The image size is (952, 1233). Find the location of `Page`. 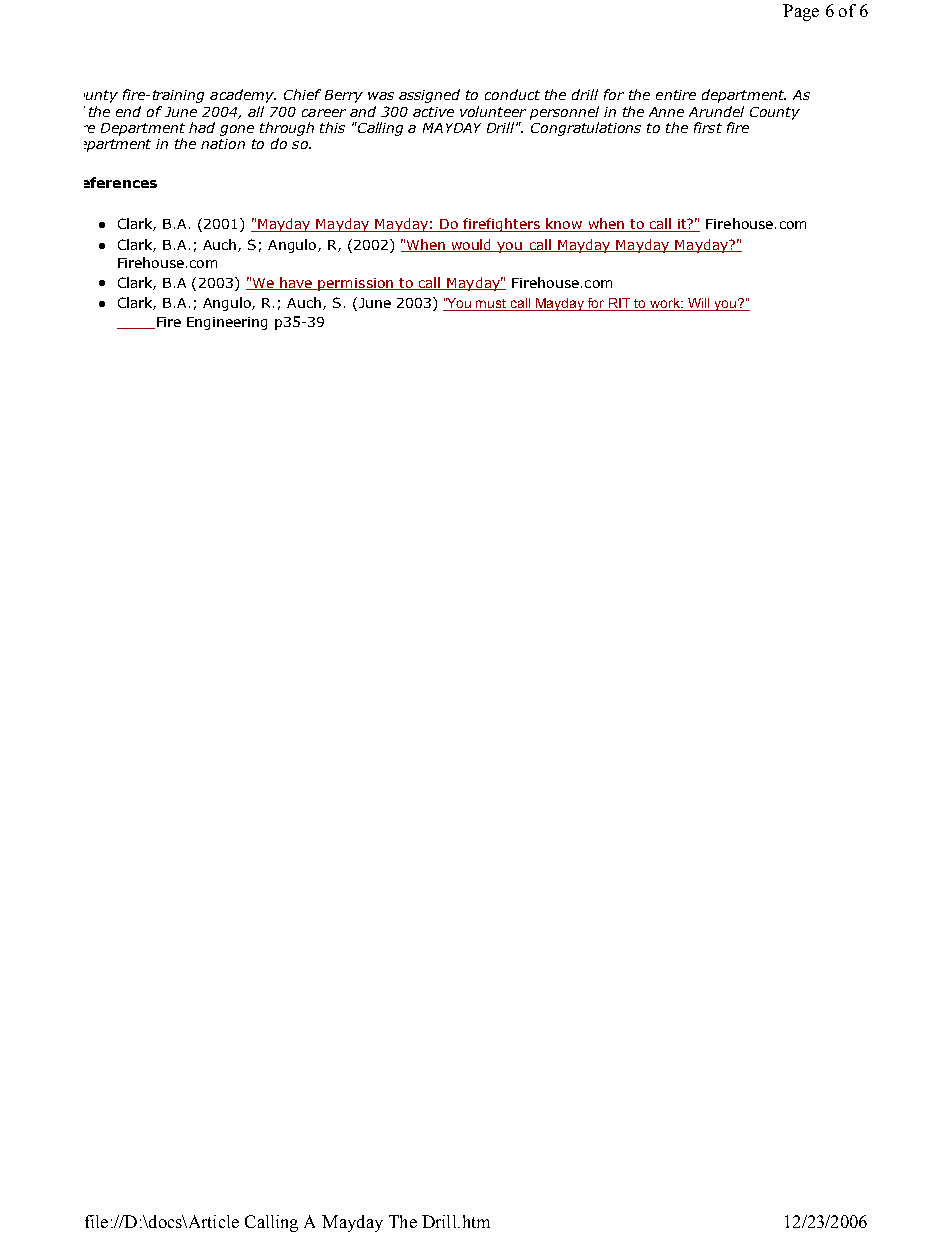

Page is located at coordinates (801, 12).
